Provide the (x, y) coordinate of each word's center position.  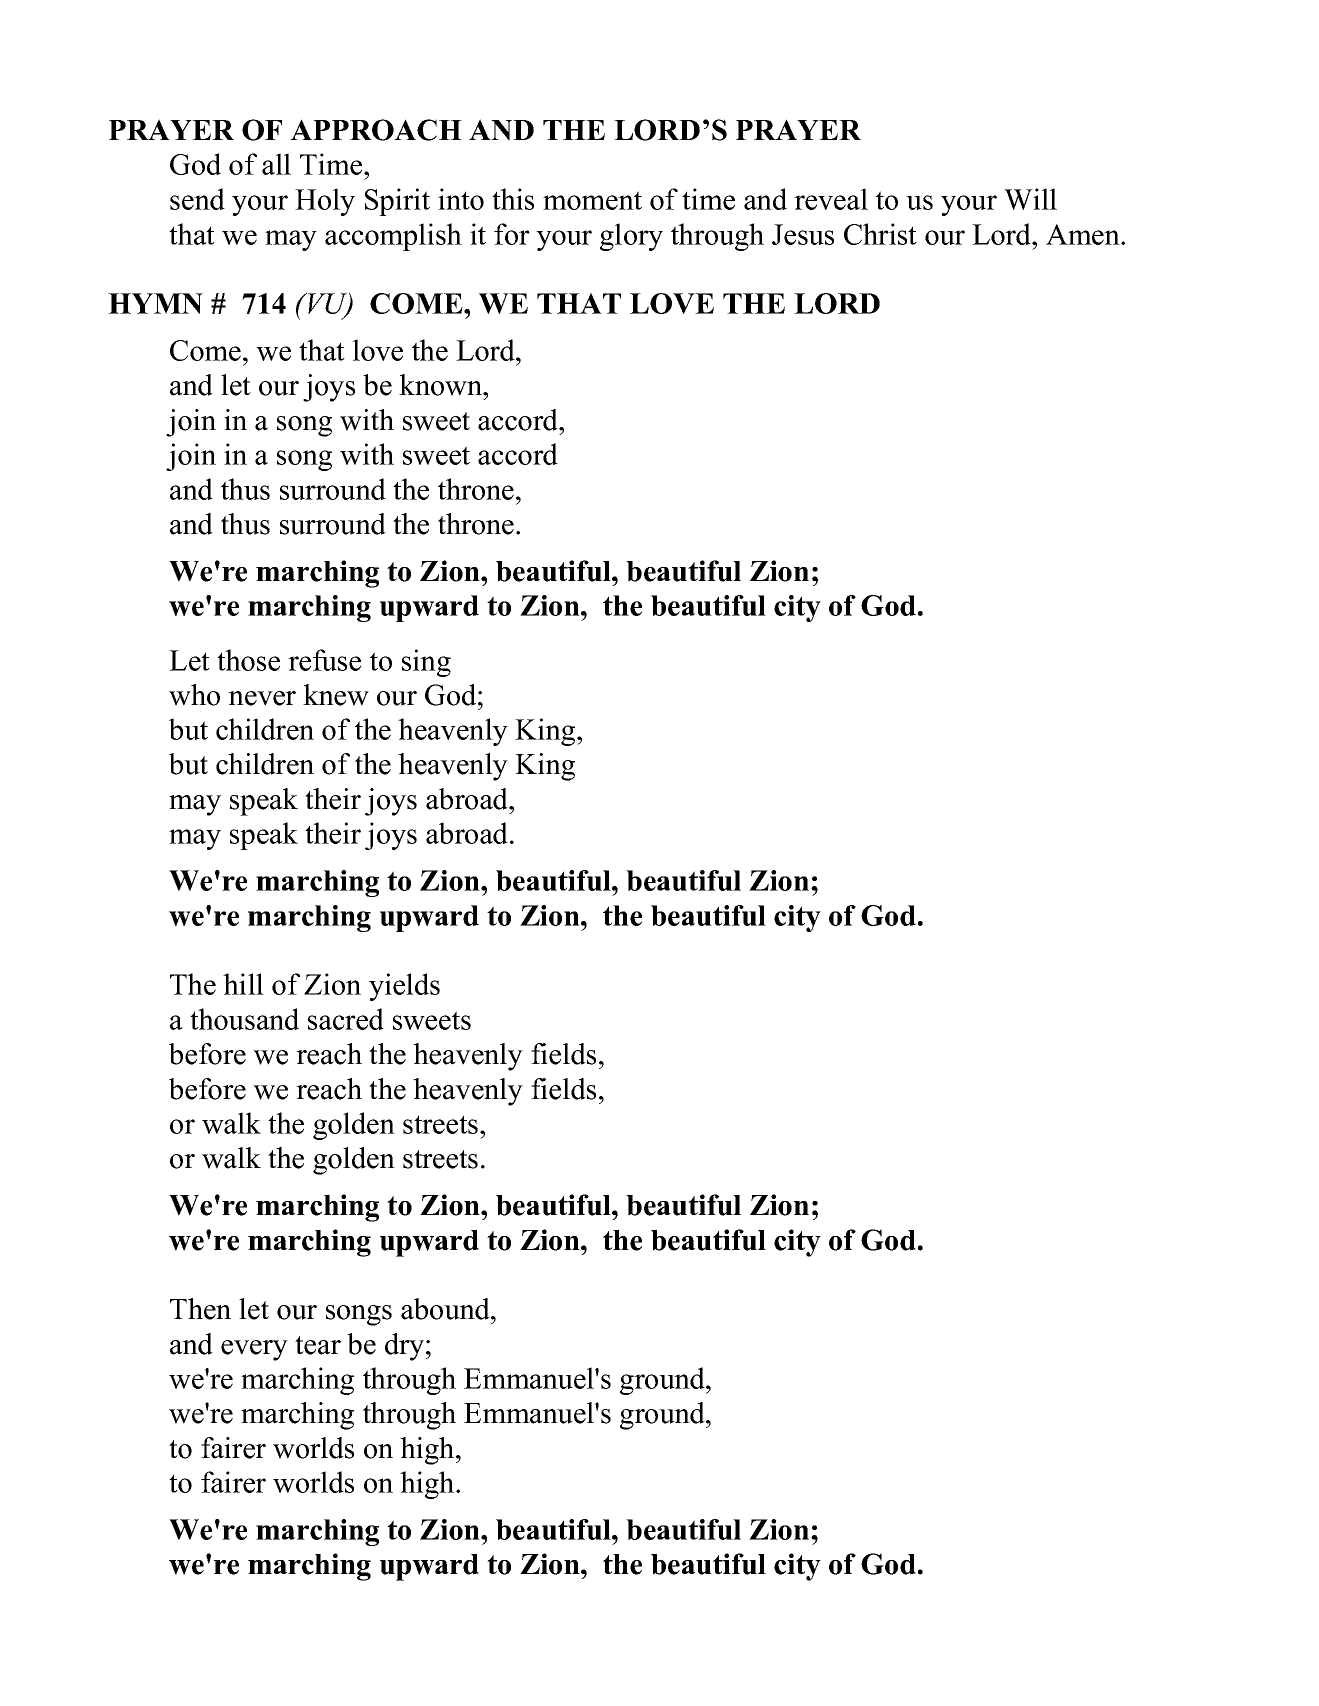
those (248, 660)
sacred (346, 1019)
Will (1030, 199)
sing (426, 663)
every (254, 1350)
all (276, 164)
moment (592, 200)
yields (404, 987)
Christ (880, 234)
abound (446, 1309)
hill (243, 984)
